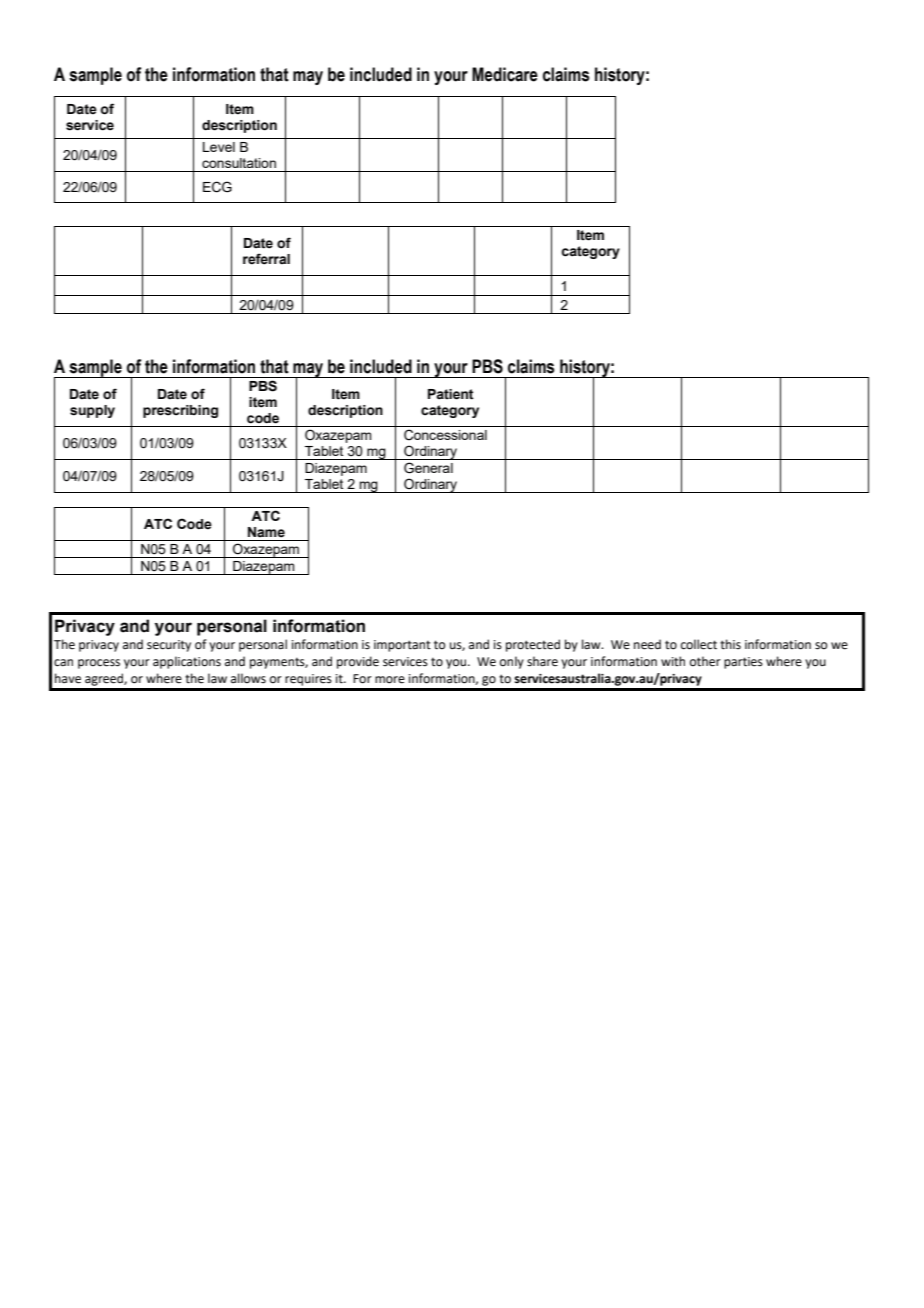 The image size is (924, 1308). What do you see at coordinates (647, 644) in the screenshot?
I see `need` at bounding box center [647, 644].
